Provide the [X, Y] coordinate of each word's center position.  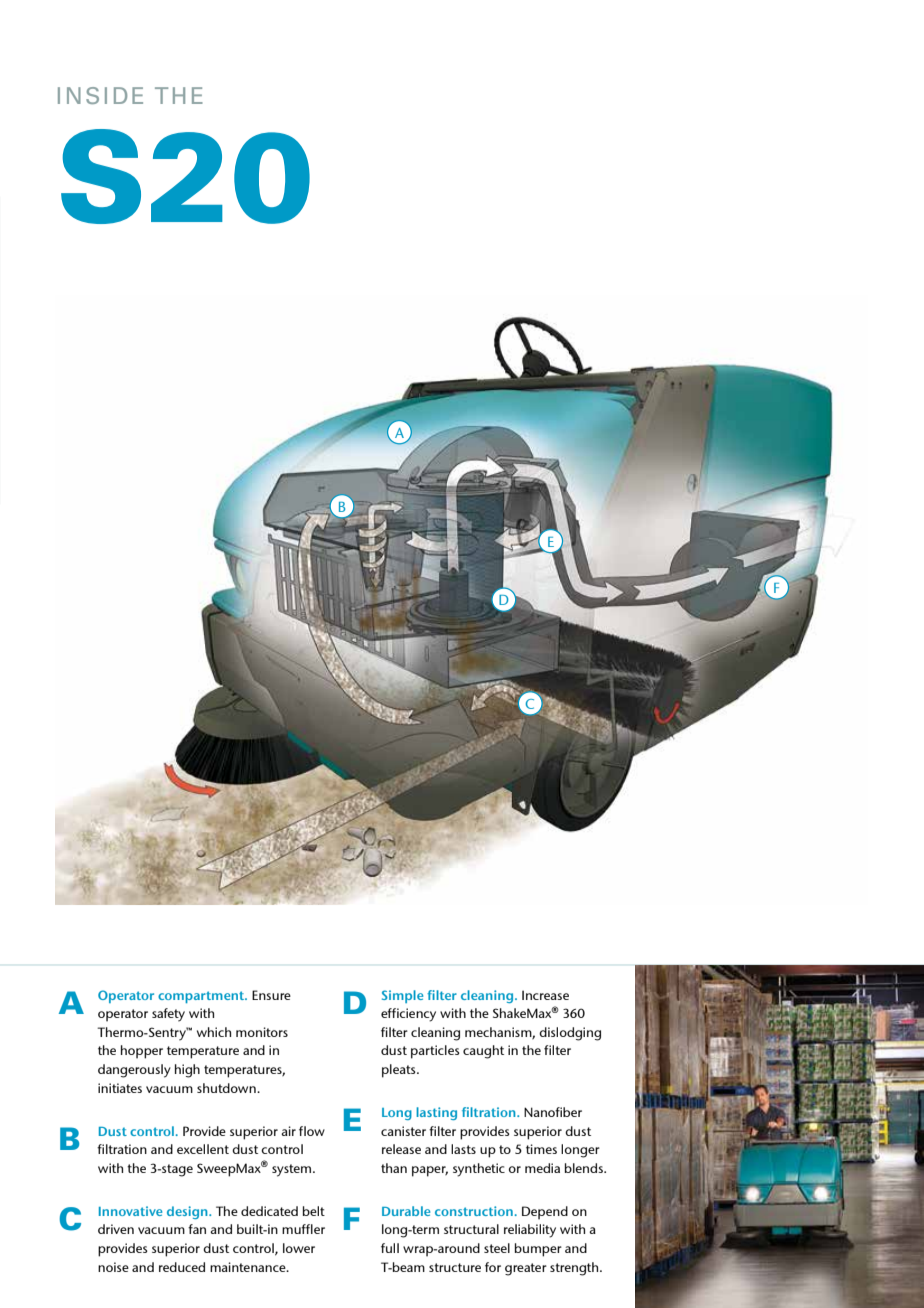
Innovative [130, 1211]
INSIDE [100, 95]
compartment [202, 997]
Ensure [271, 995]
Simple [402, 996]
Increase [545, 995]
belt [314, 1211]
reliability [530, 1231]
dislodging [570, 1034]
